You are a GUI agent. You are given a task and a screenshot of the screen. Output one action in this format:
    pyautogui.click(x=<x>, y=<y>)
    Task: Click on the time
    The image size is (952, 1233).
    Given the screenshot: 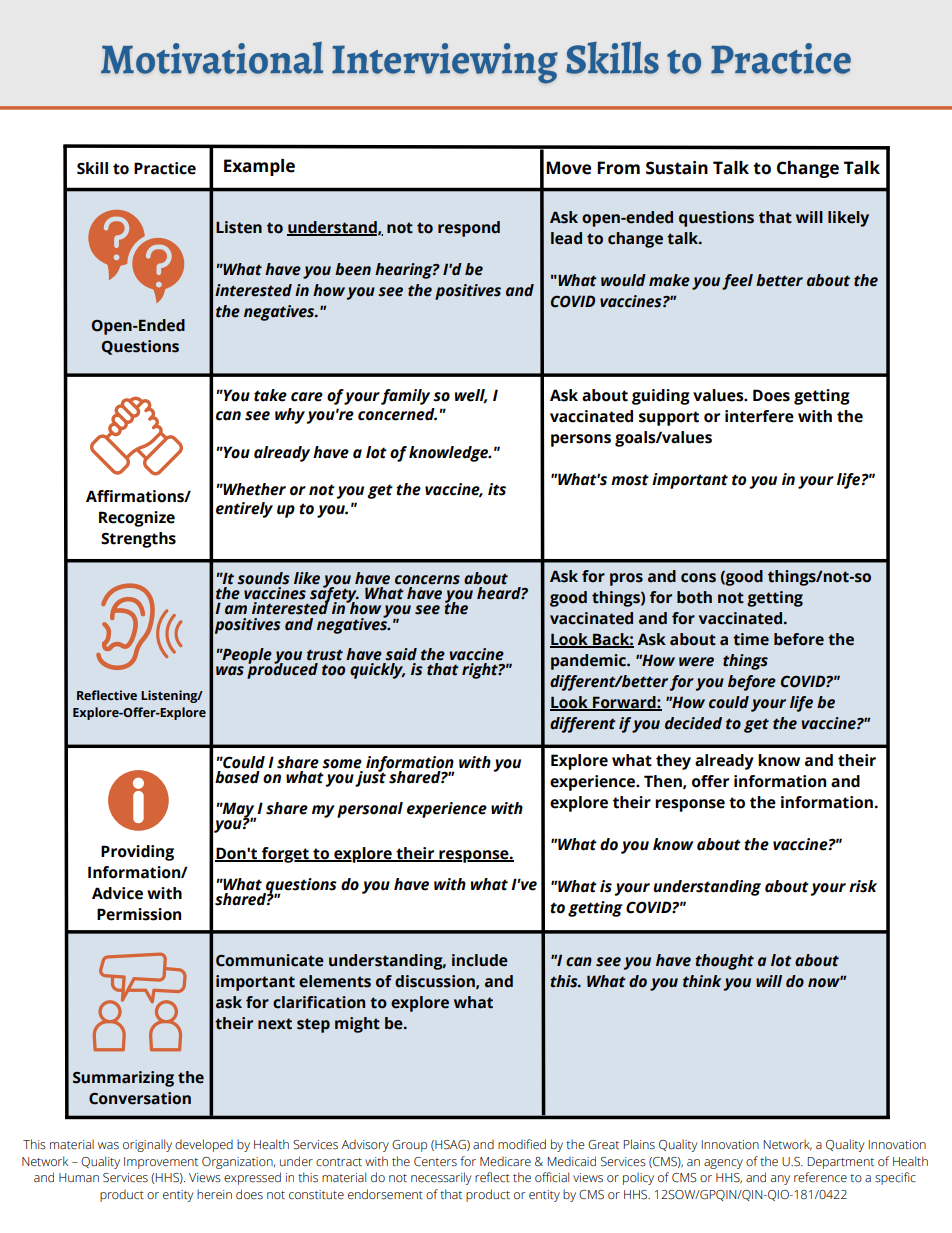 What is the action you would take?
    pyautogui.click(x=751, y=639)
